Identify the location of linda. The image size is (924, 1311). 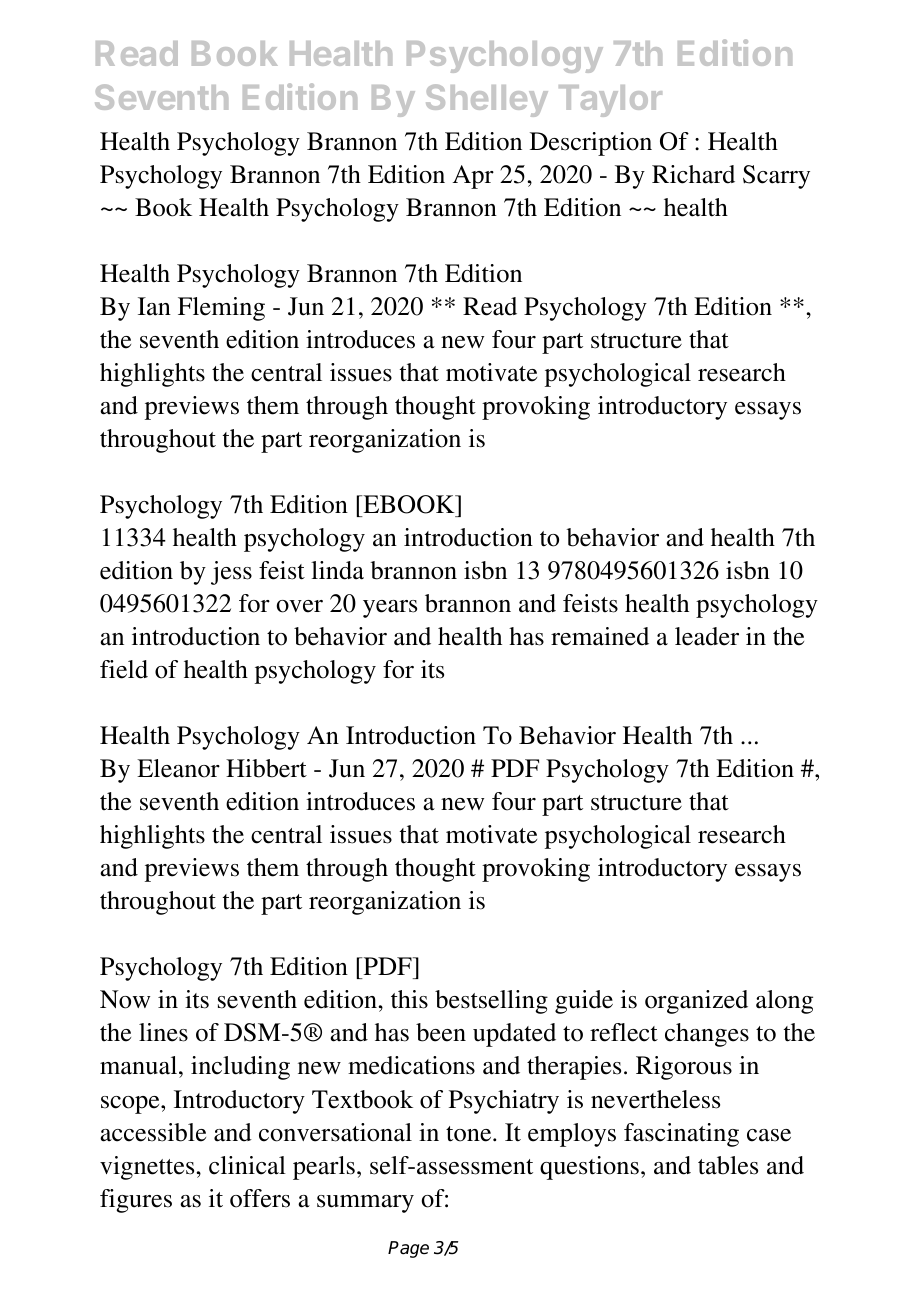
(337, 570).
